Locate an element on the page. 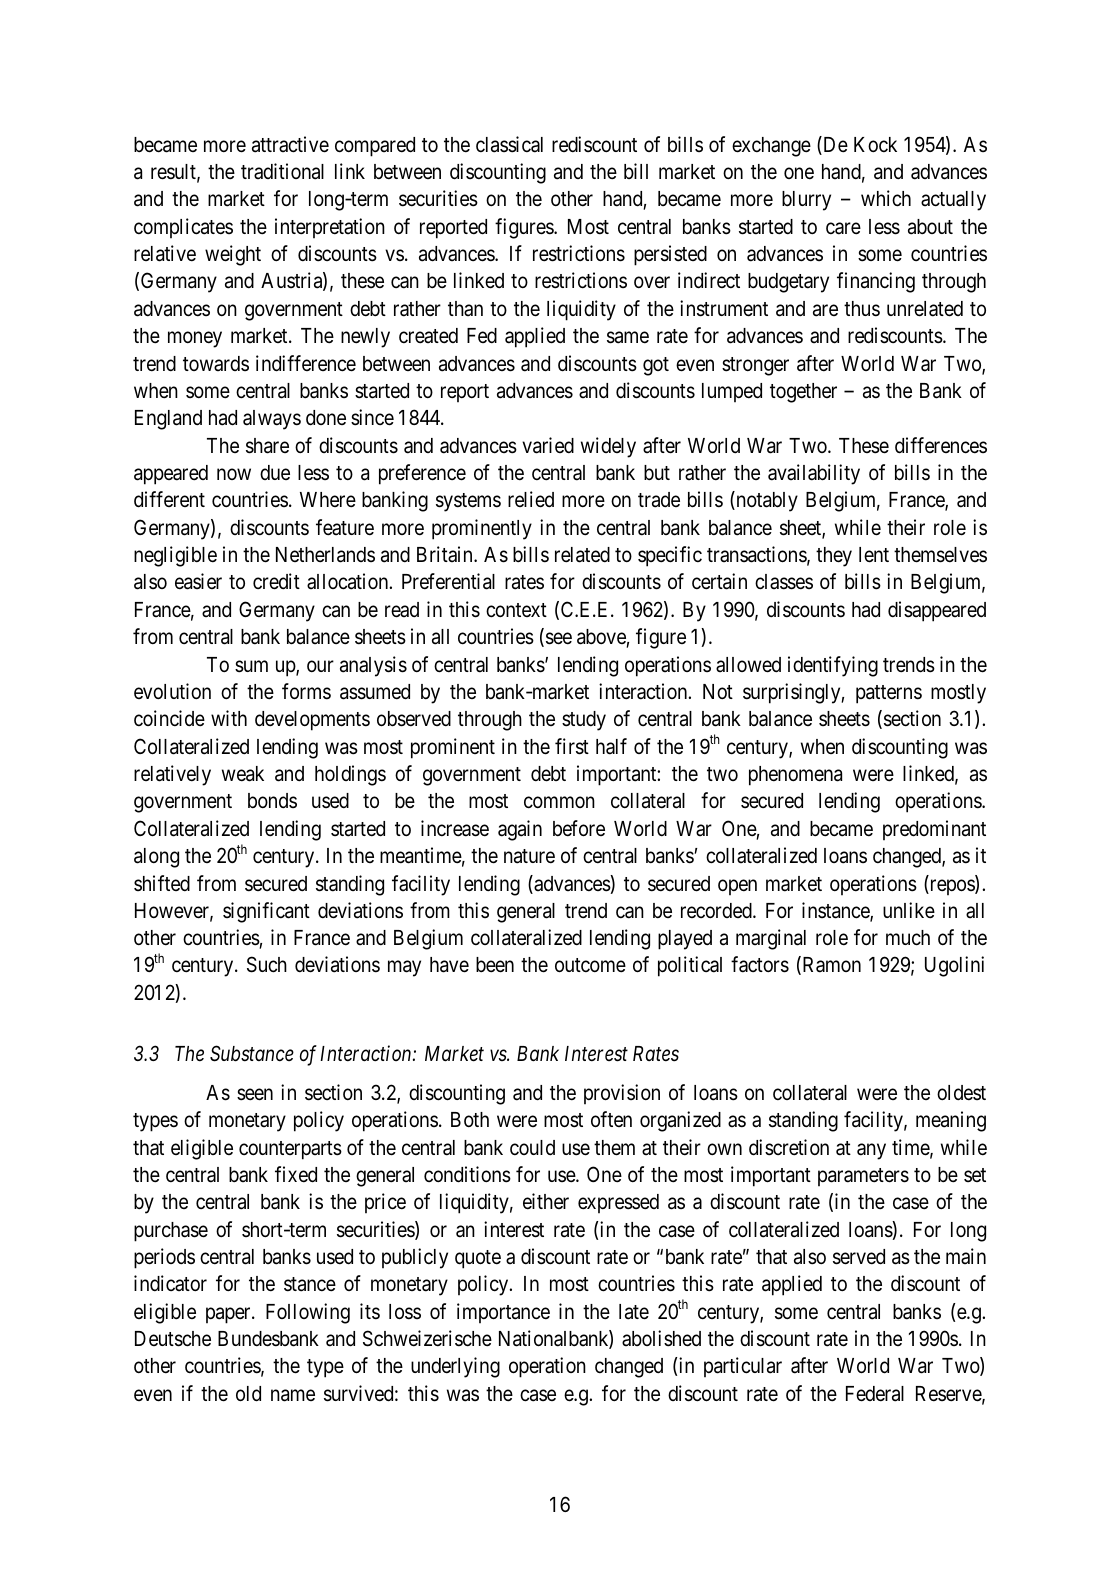 This image has width=1119, height=1584. phenomena is located at coordinates (795, 776).
